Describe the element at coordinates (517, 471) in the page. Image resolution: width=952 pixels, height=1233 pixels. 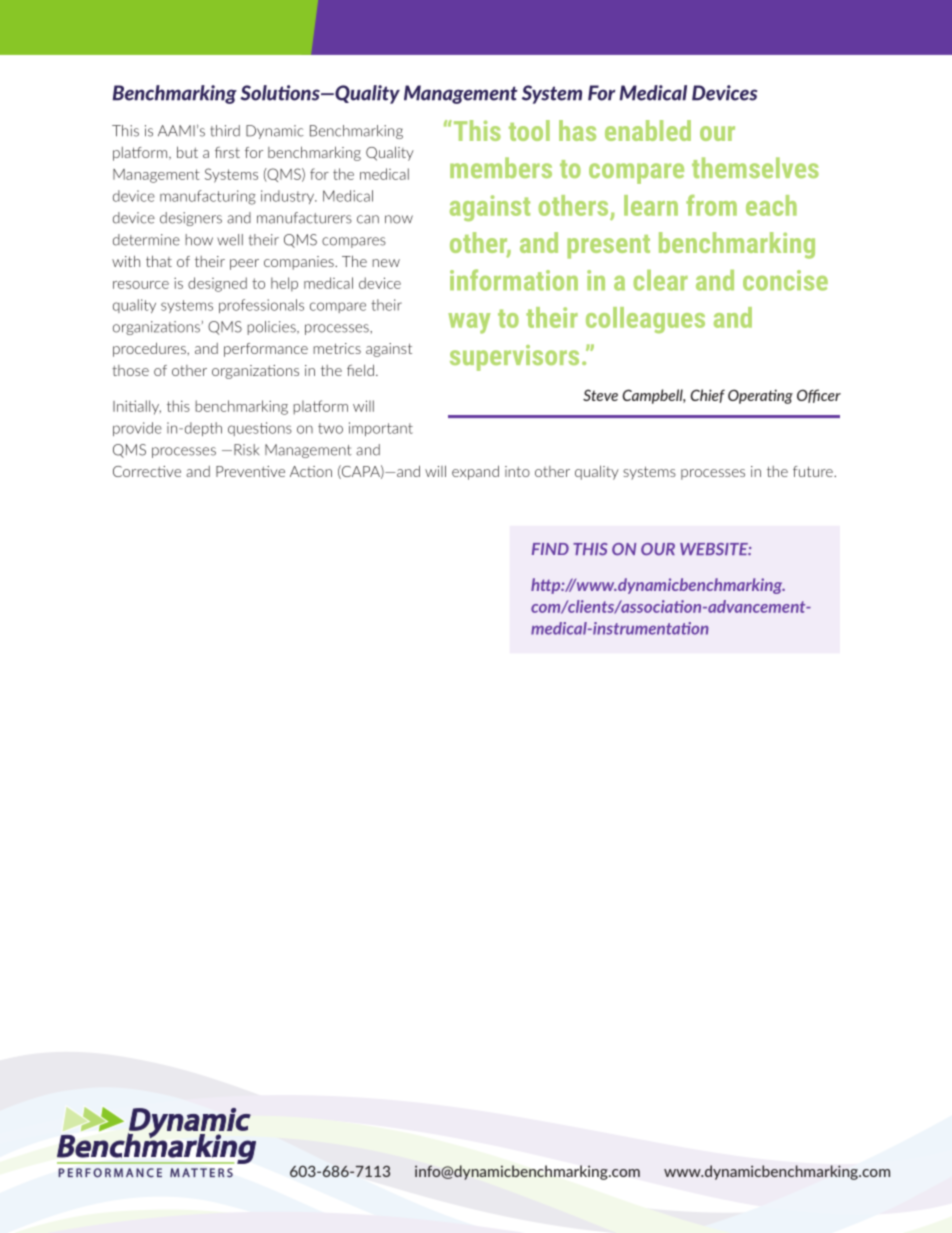
I see `into` at that location.
